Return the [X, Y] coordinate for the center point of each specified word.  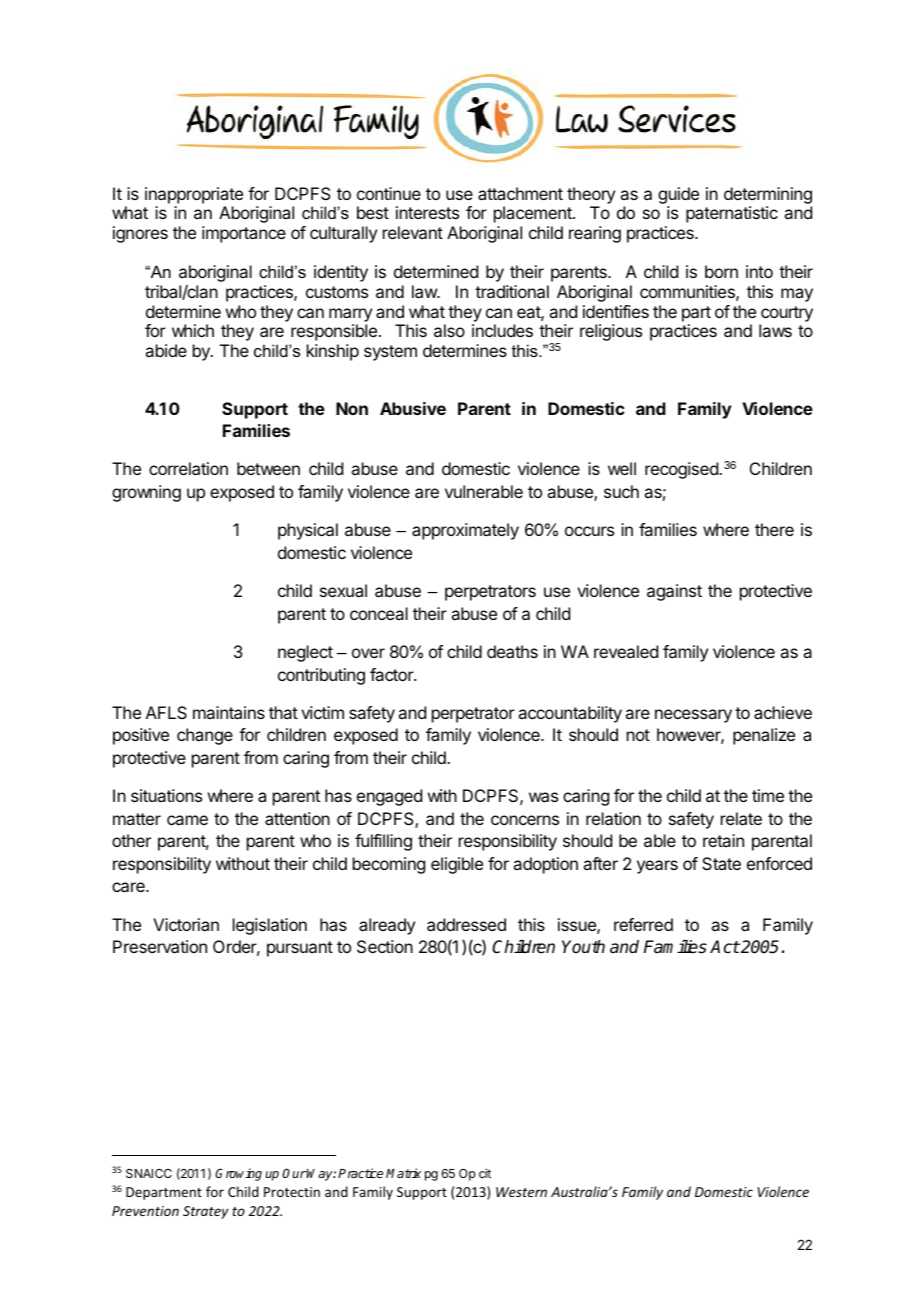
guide [678, 195]
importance [244, 234]
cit [485, 1173]
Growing [238, 1174]
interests [427, 212]
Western [521, 1192]
